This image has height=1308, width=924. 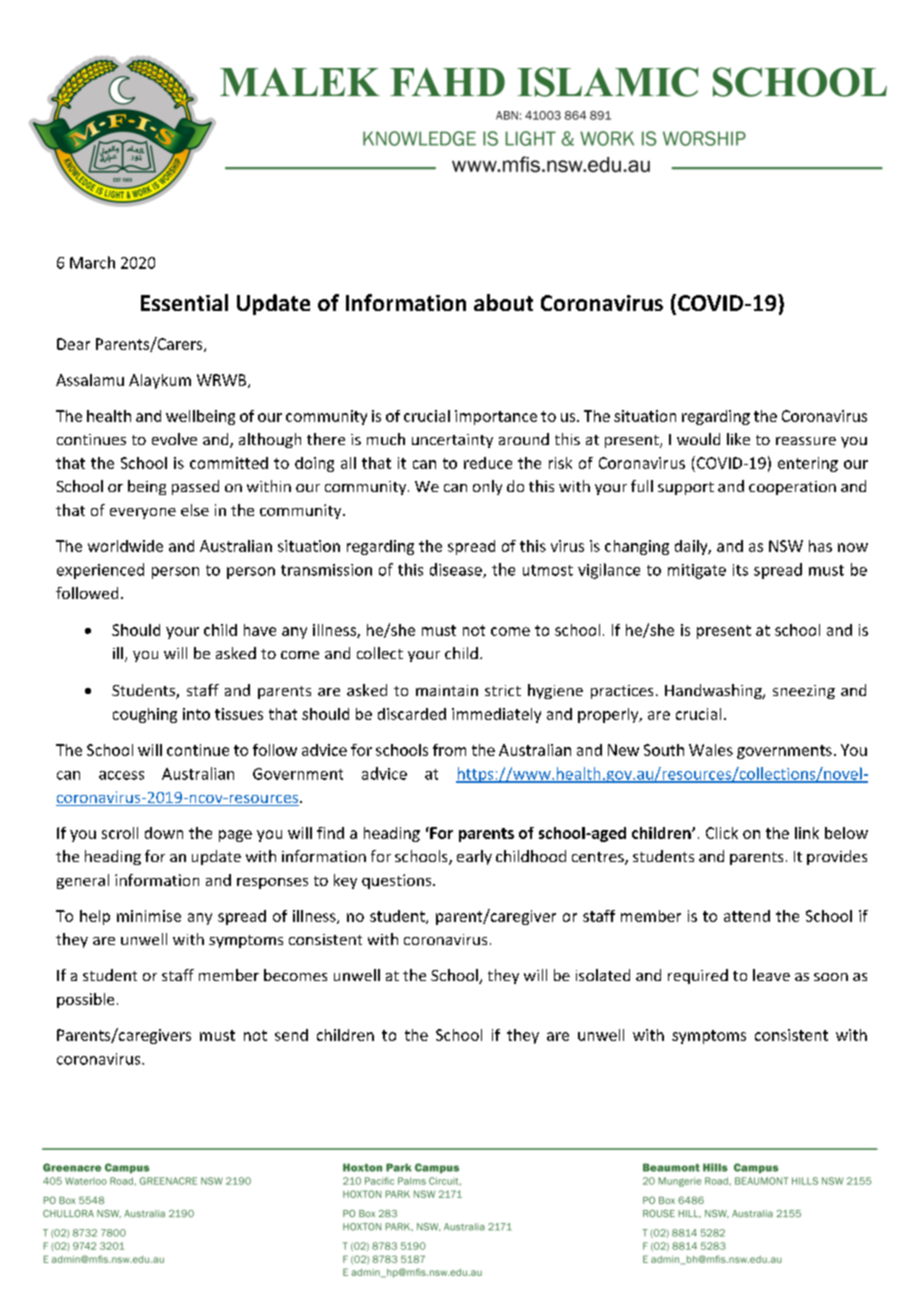 I want to click on its, so click(x=740, y=570).
